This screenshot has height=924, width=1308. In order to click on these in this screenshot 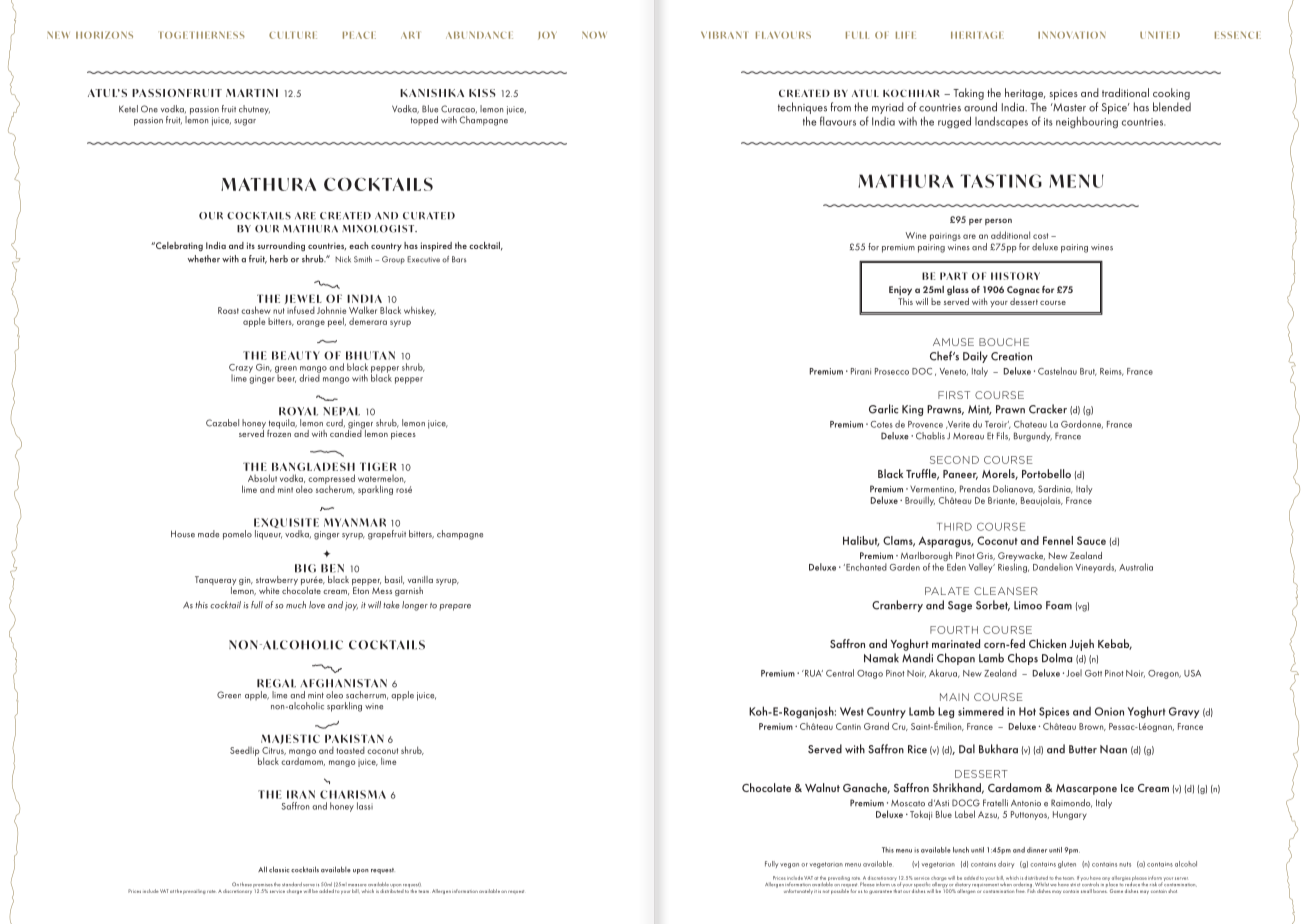, I will do `click(246, 884)`.
